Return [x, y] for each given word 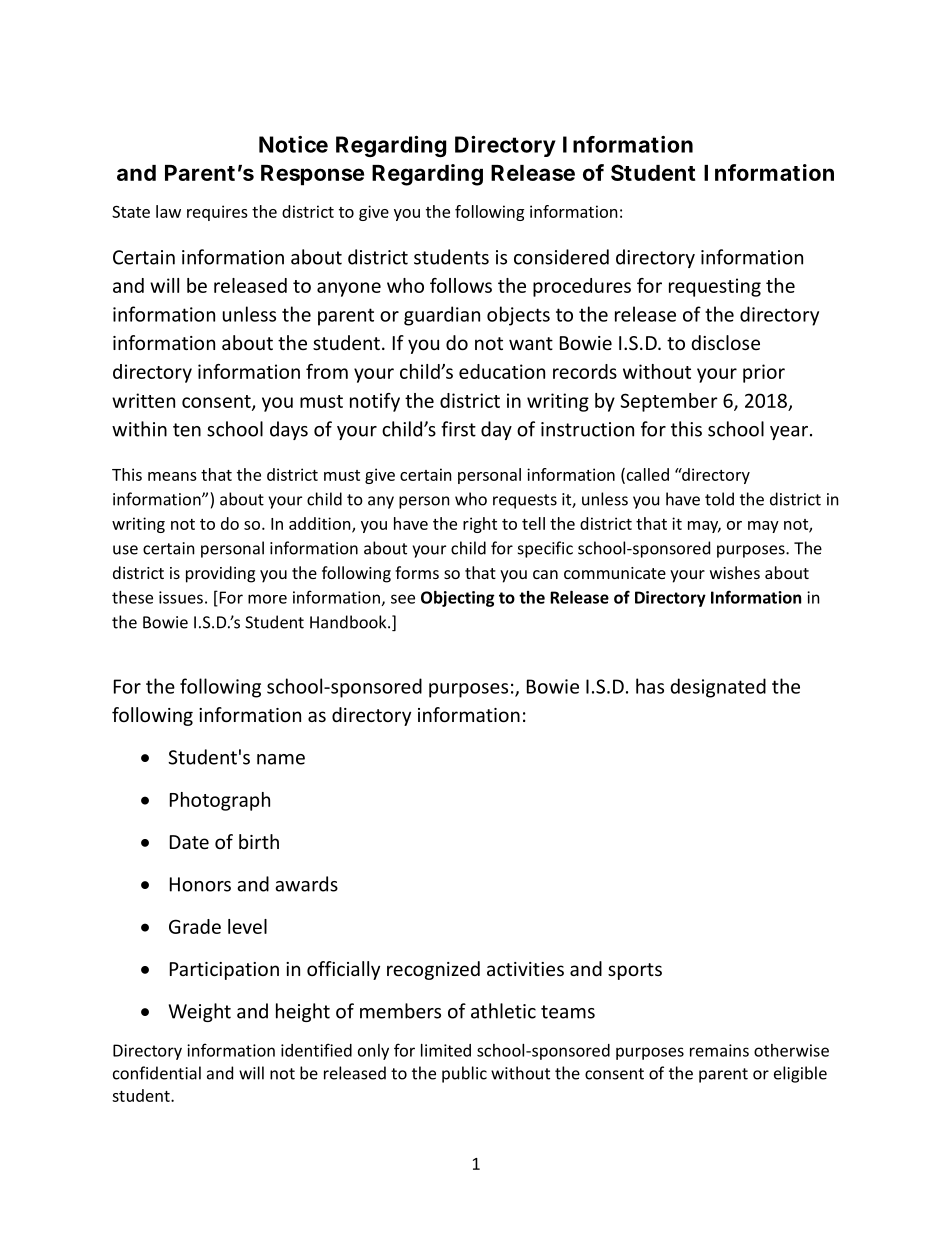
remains [719, 1050]
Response [312, 175]
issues [181, 597]
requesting [715, 287]
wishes [735, 572]
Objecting [458, 599]
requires [217, 213]
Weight [200, 1012]
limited [446, 1050]
